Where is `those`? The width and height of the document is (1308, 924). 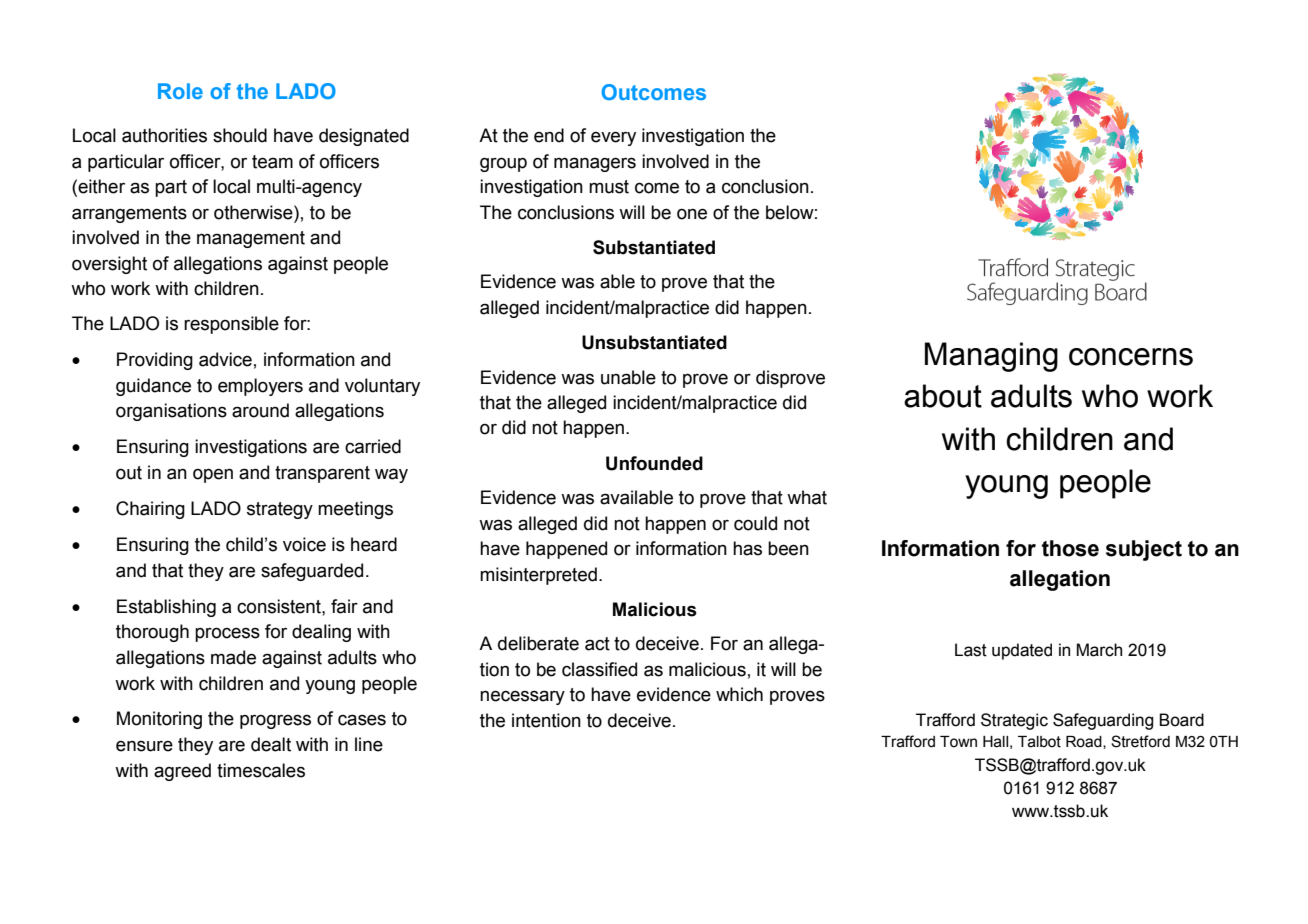 those is located at coordinates (1070, 548).
